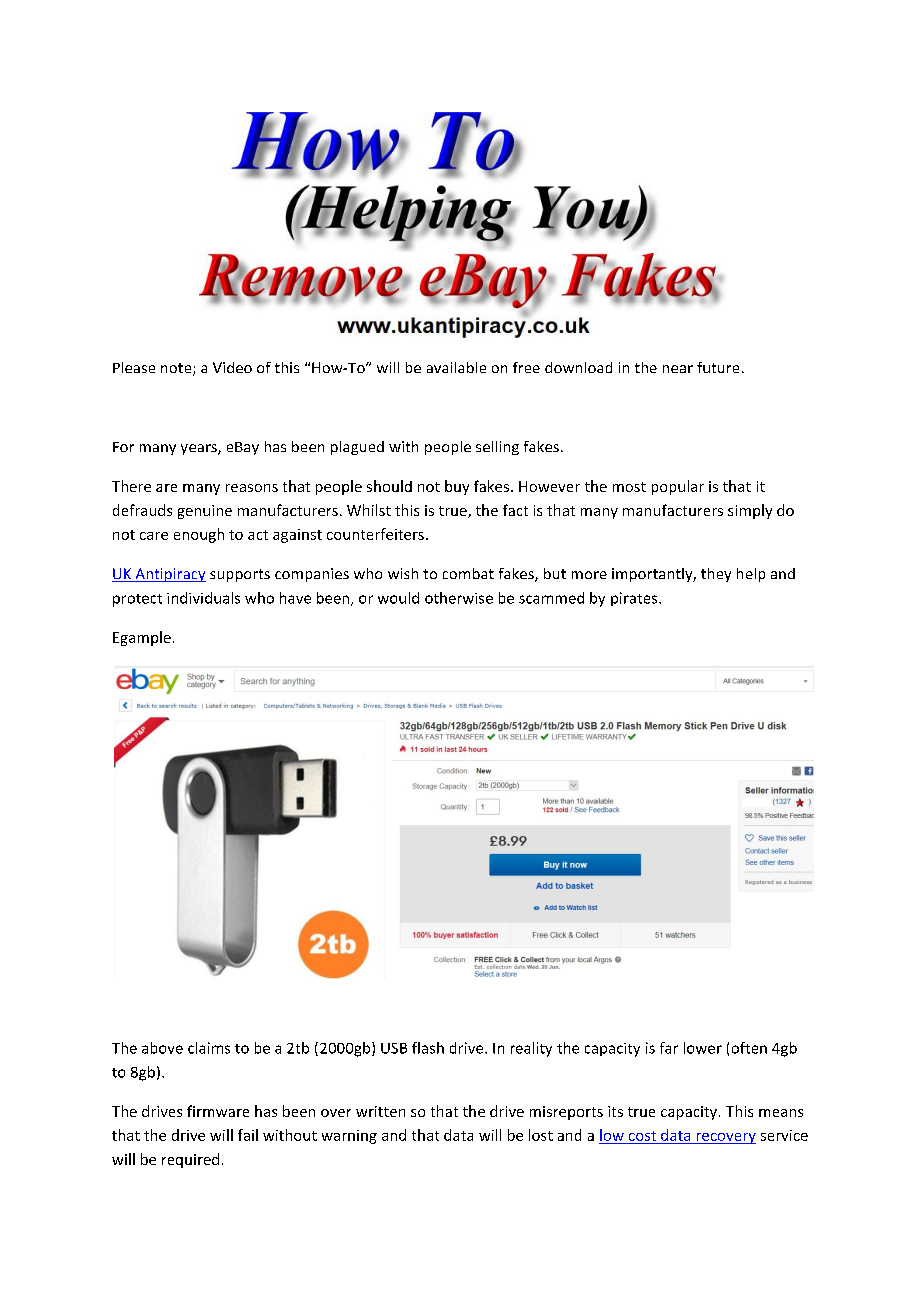 This screenshot has width=924, height=1307. I want to click on individuals, so click(203, 598).
